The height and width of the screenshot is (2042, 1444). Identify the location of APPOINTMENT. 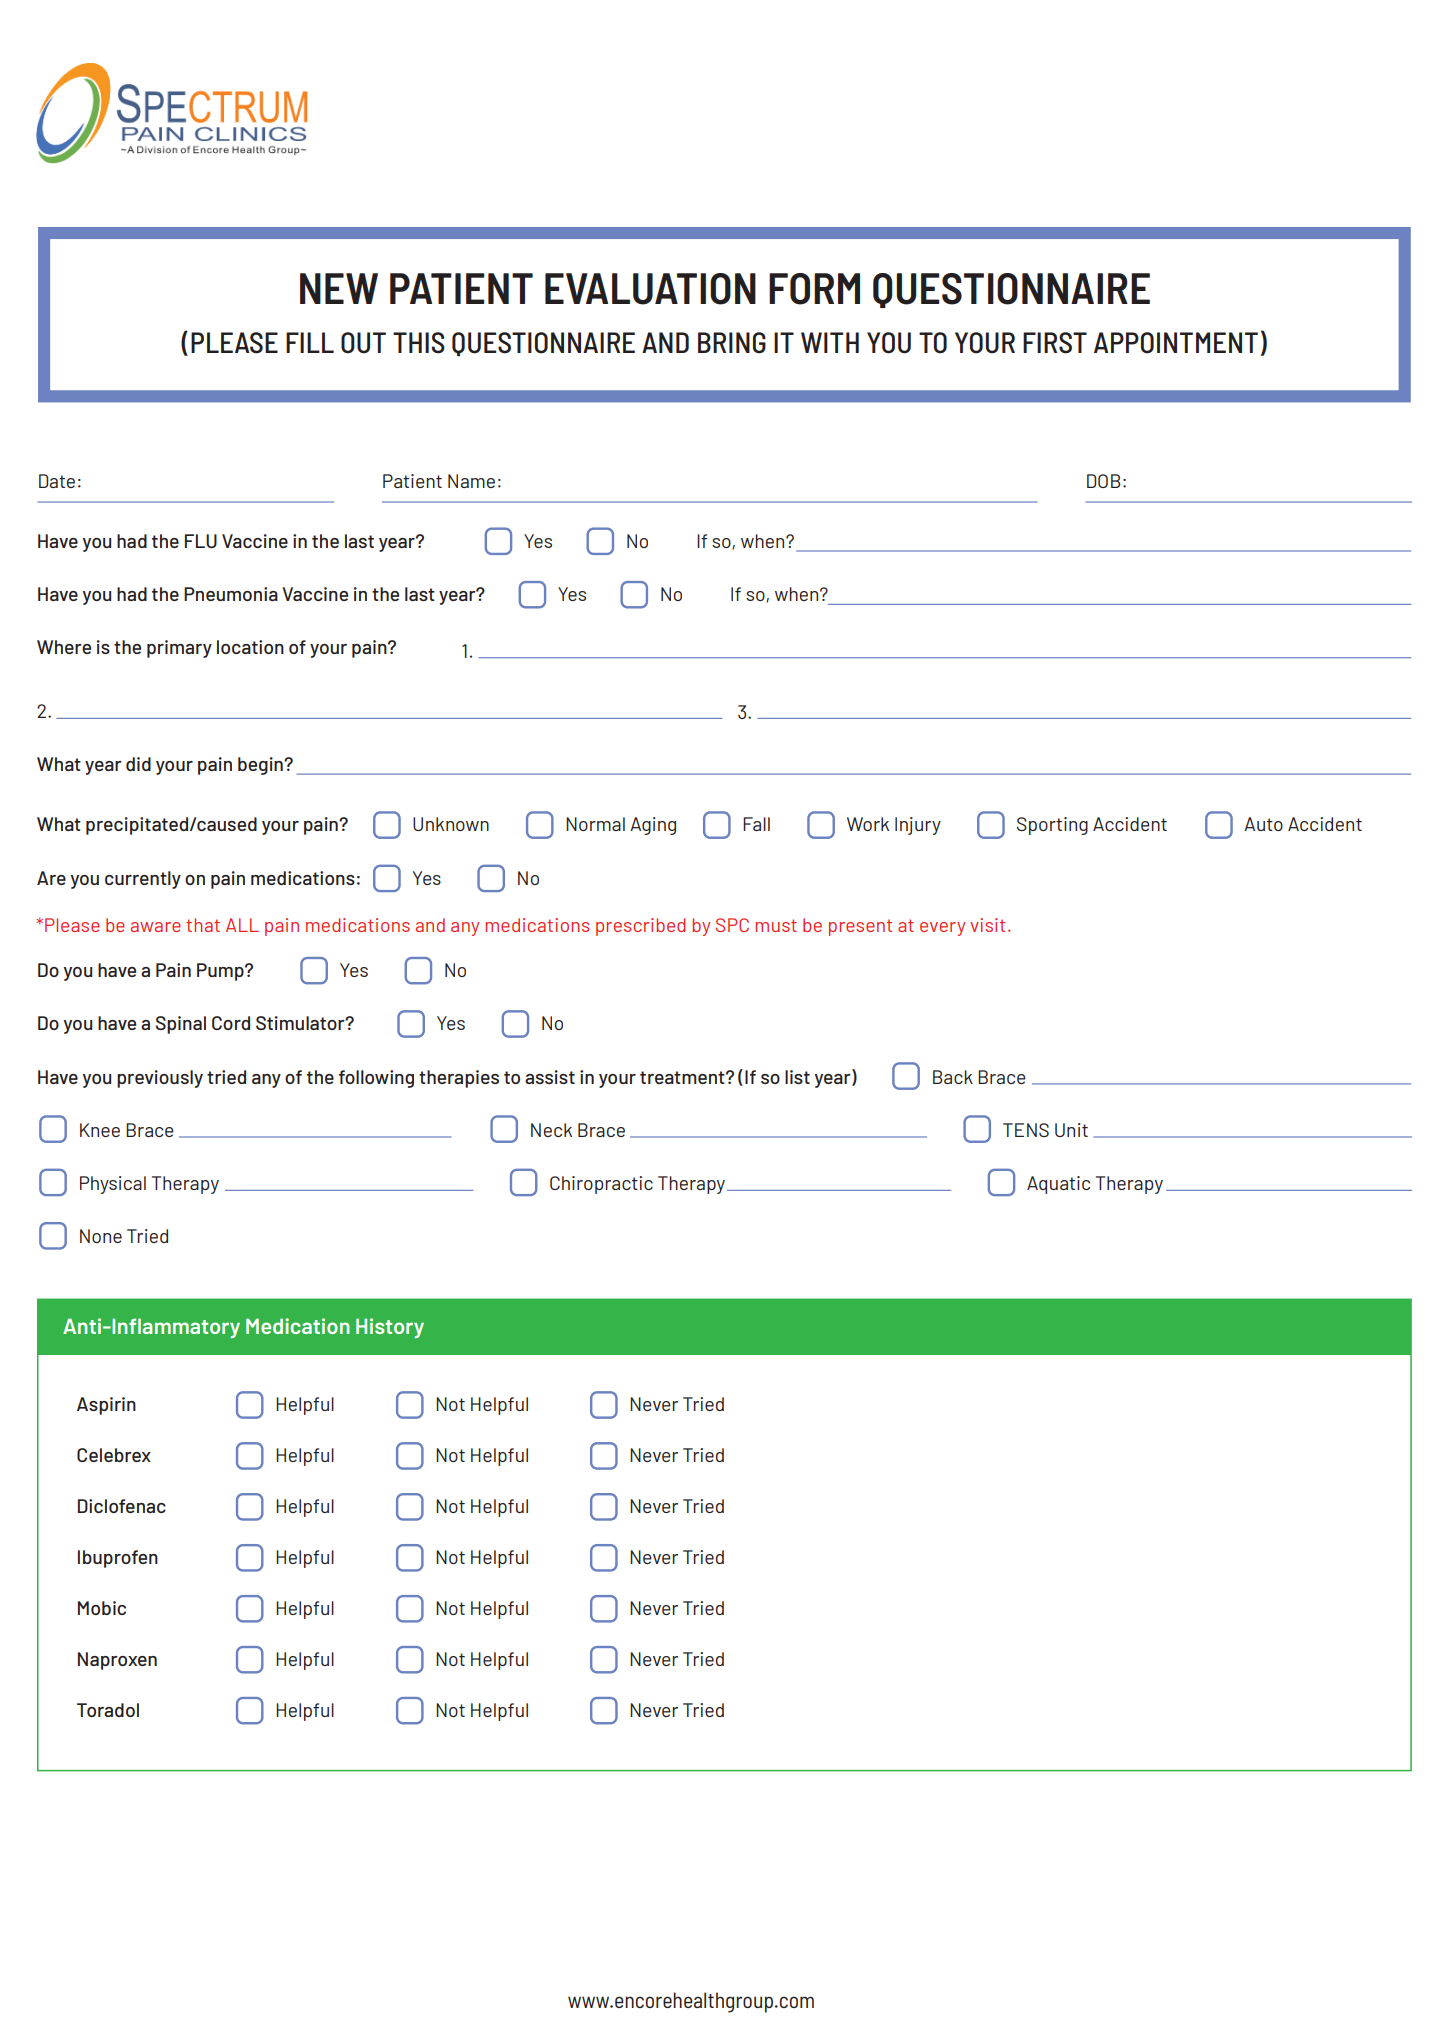
(1176, 343).
